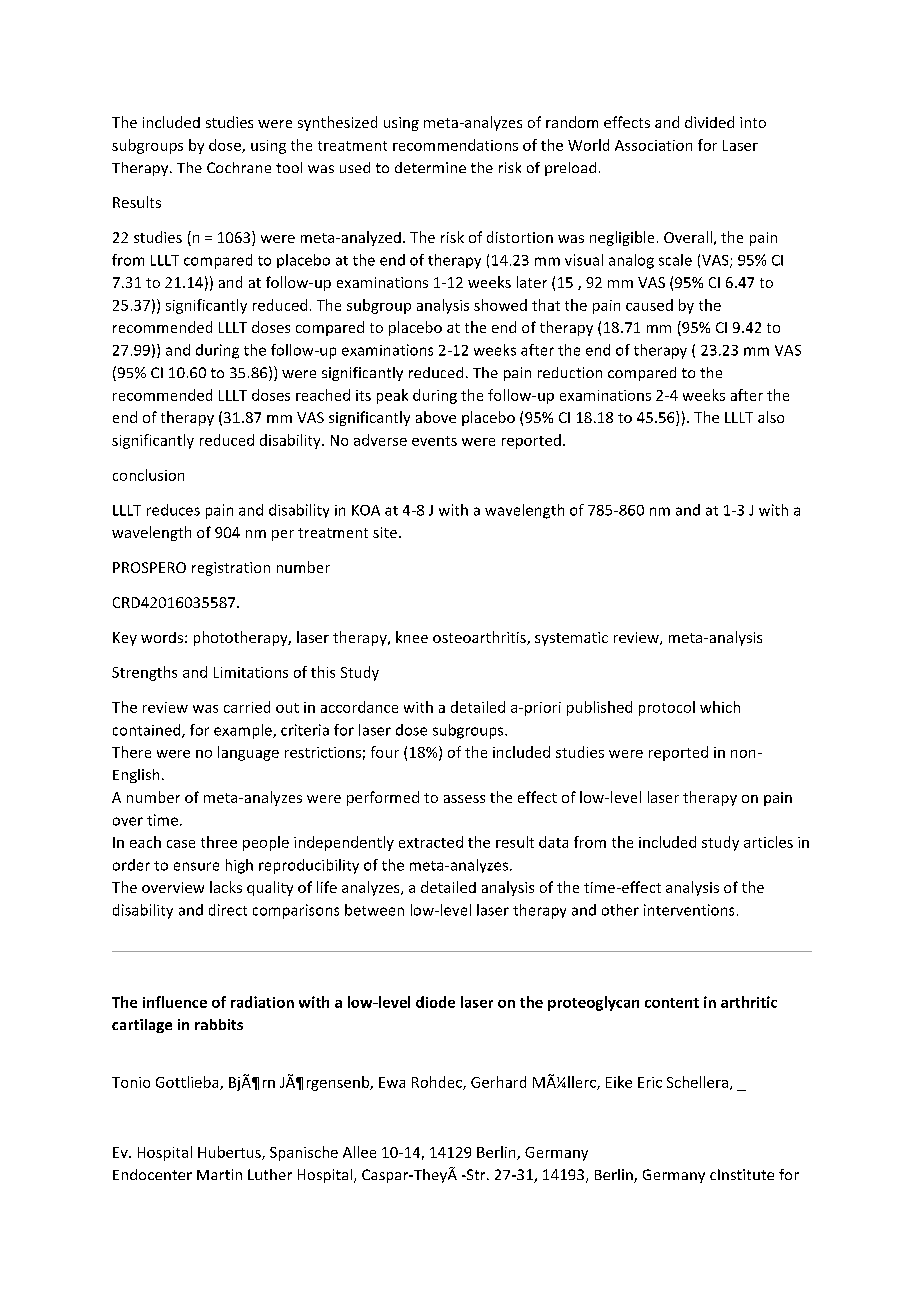 The image size is (924, 1308). I want to click on assess, so click(464, 799).
